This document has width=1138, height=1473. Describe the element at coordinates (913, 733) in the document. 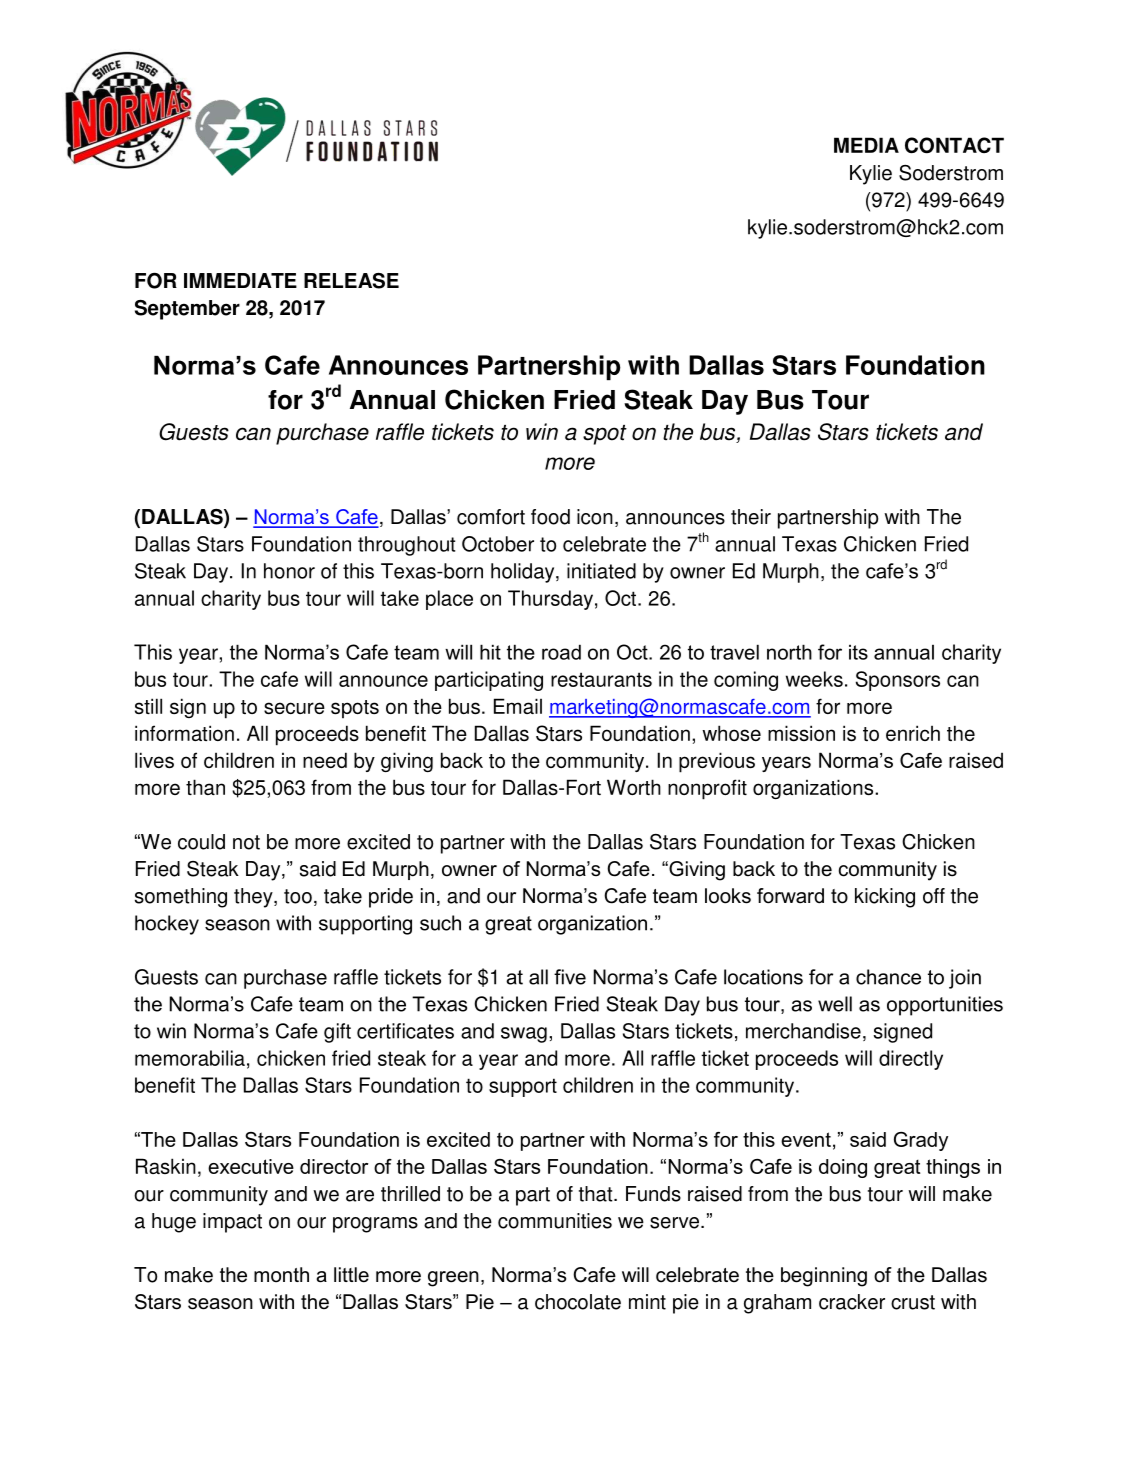

I see `enrich` at that location.
